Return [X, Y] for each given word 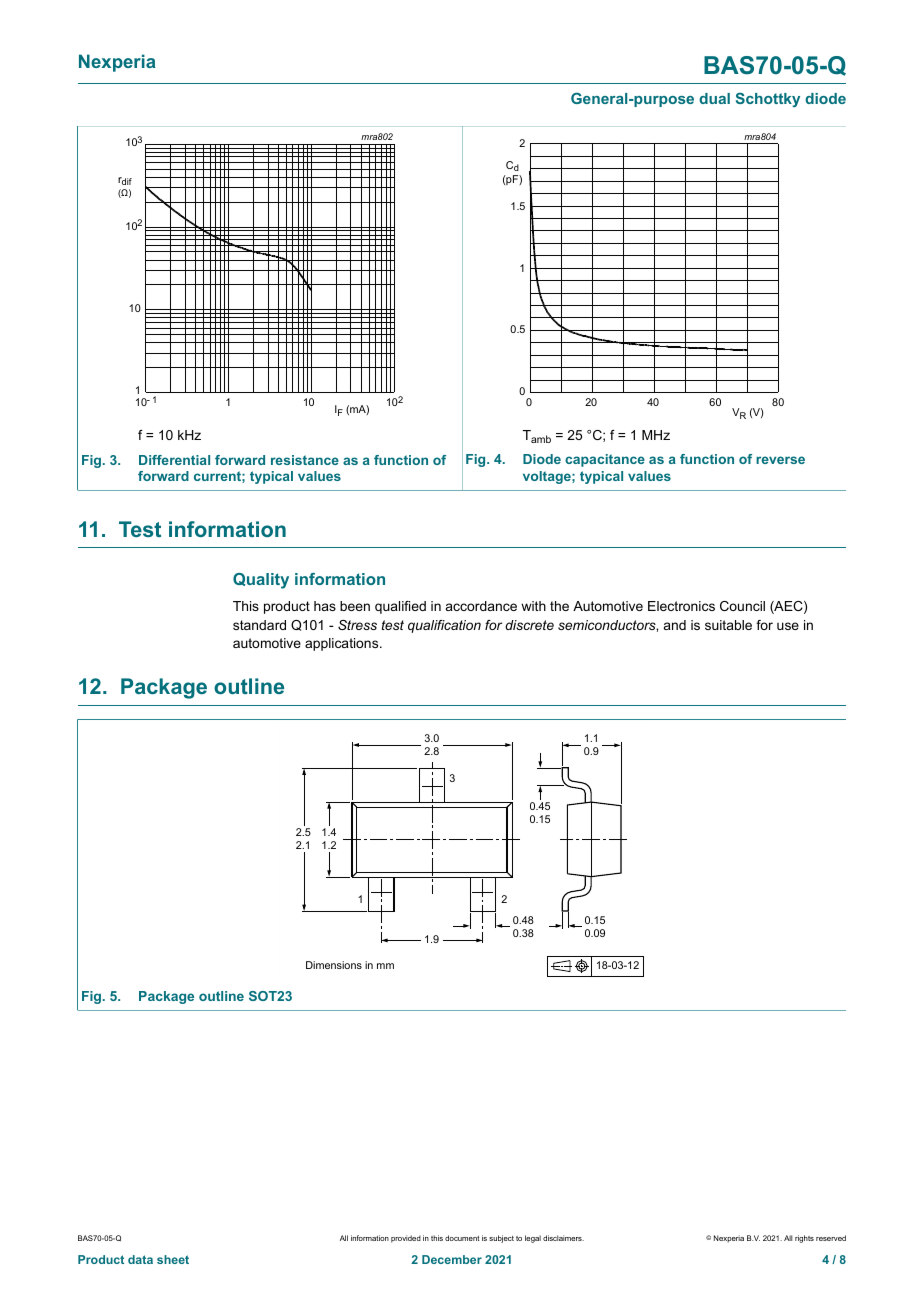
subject [501, 1239]
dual [714, 98]
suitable [728, 625]
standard [259, 625]
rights [804, 1239]
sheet [173, 1259]
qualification [444, 626]
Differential [174, 460]
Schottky [768, 99]
